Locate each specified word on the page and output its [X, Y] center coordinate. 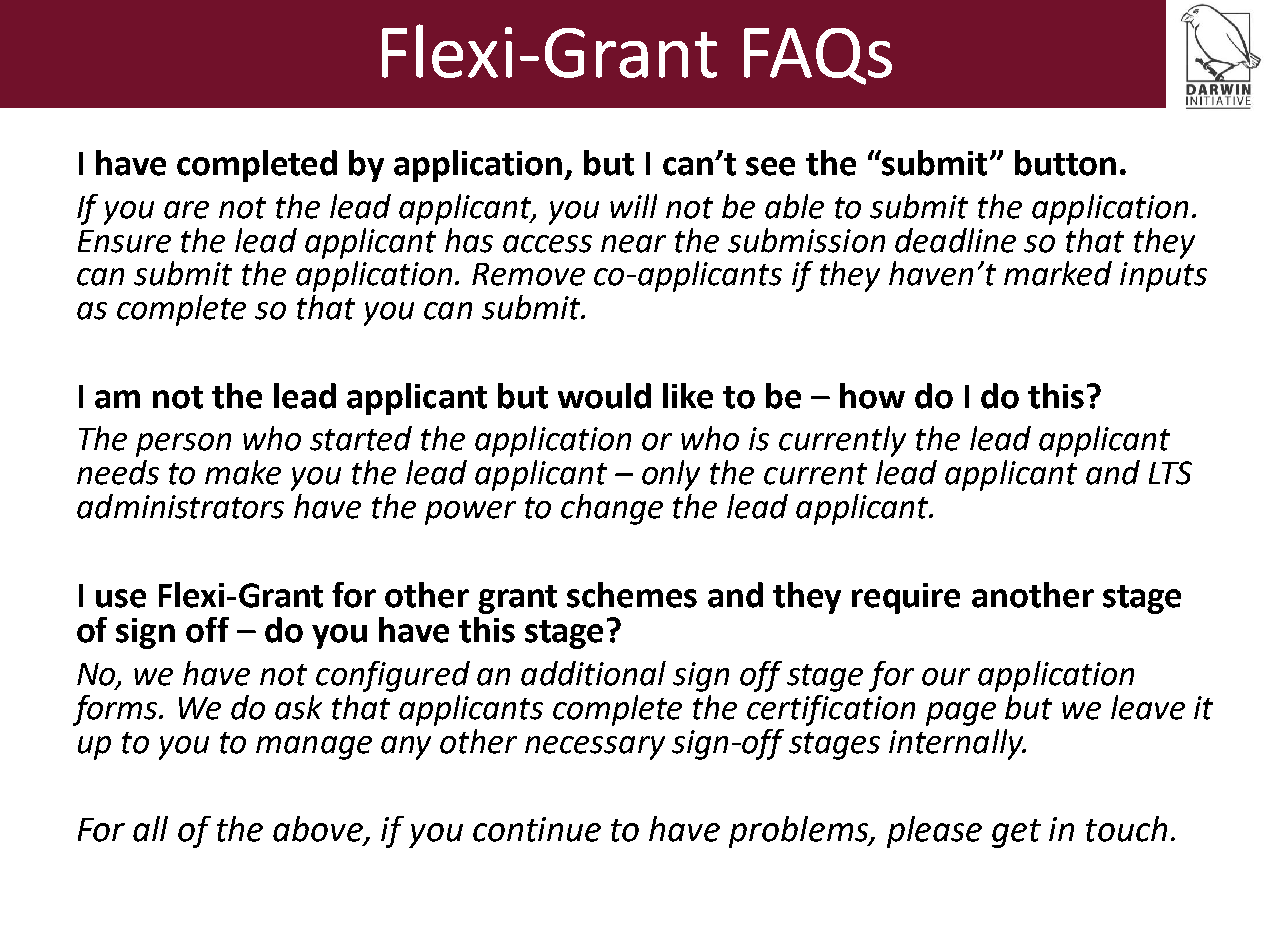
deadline [955, 240]
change [612, 509]
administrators [180, 506]
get [1016, 833]
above [319, 830]
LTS [1170, 473]
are [186, 210]
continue [537, 829]
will [633, 206]
